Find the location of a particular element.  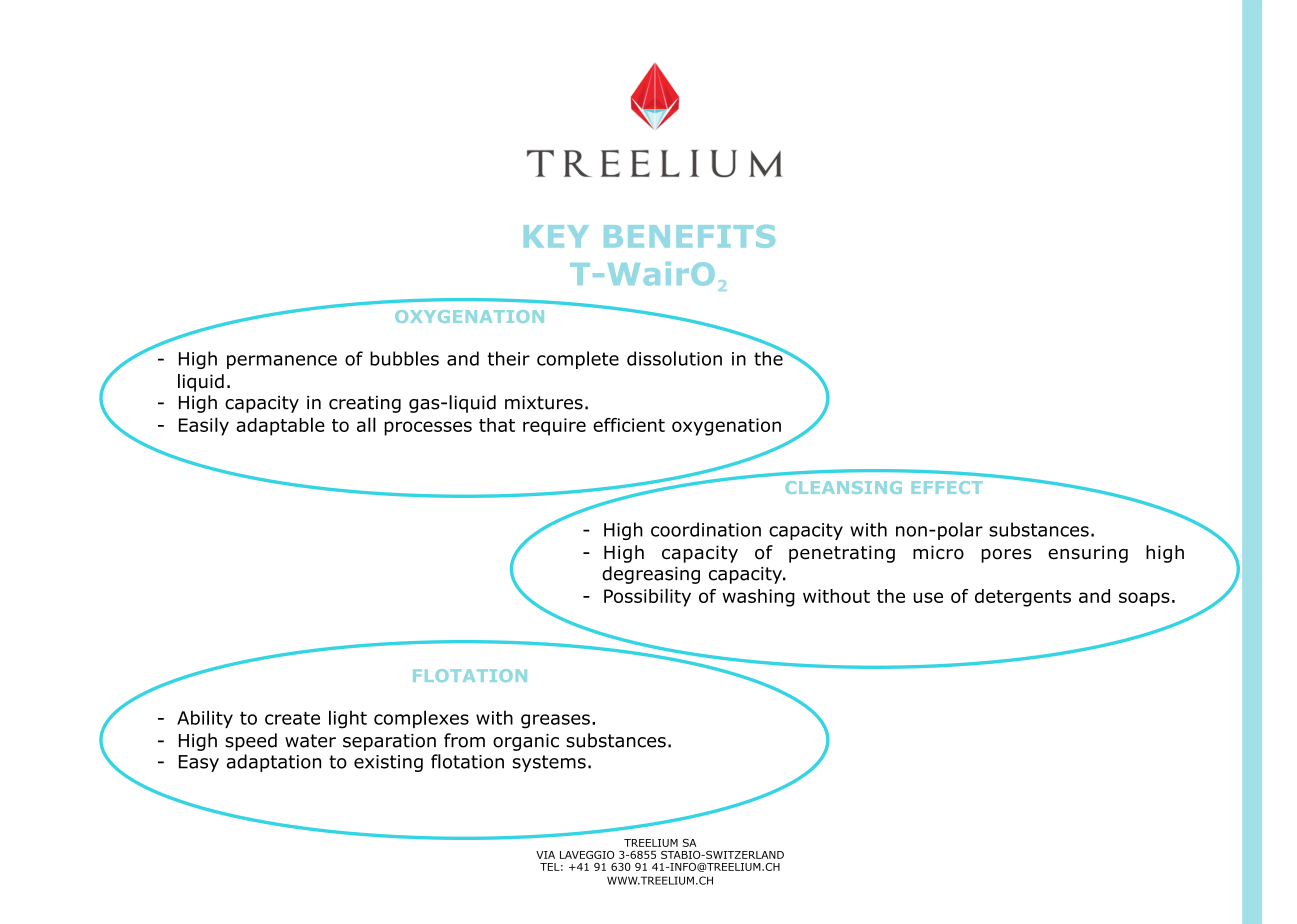

coordination is located at coordinates (706, 529).
